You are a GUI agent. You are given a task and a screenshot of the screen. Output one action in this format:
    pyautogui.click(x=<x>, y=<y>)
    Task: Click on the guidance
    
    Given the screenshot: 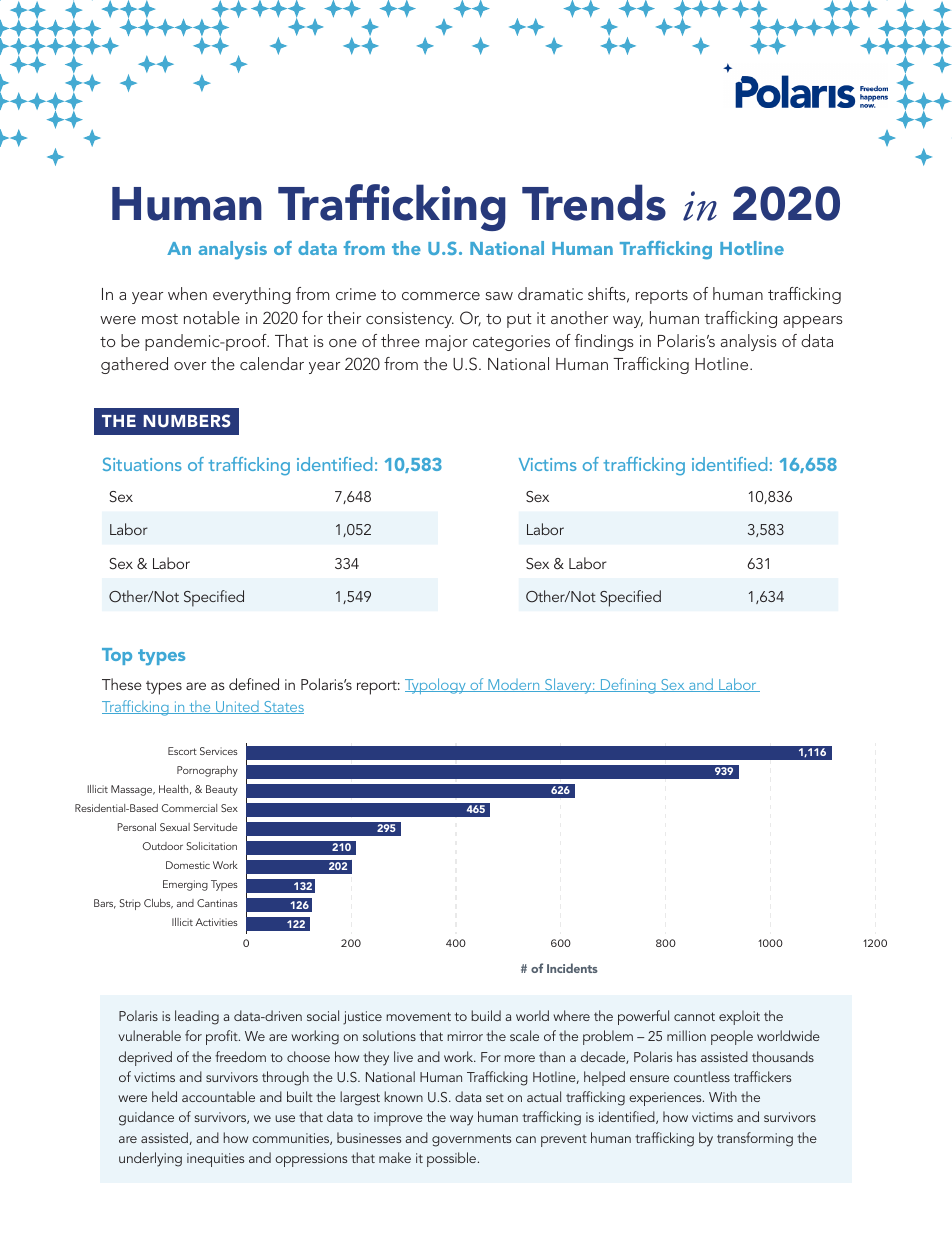 What is the action you would take?
    pyautogui.click(x=146, y=1118)
